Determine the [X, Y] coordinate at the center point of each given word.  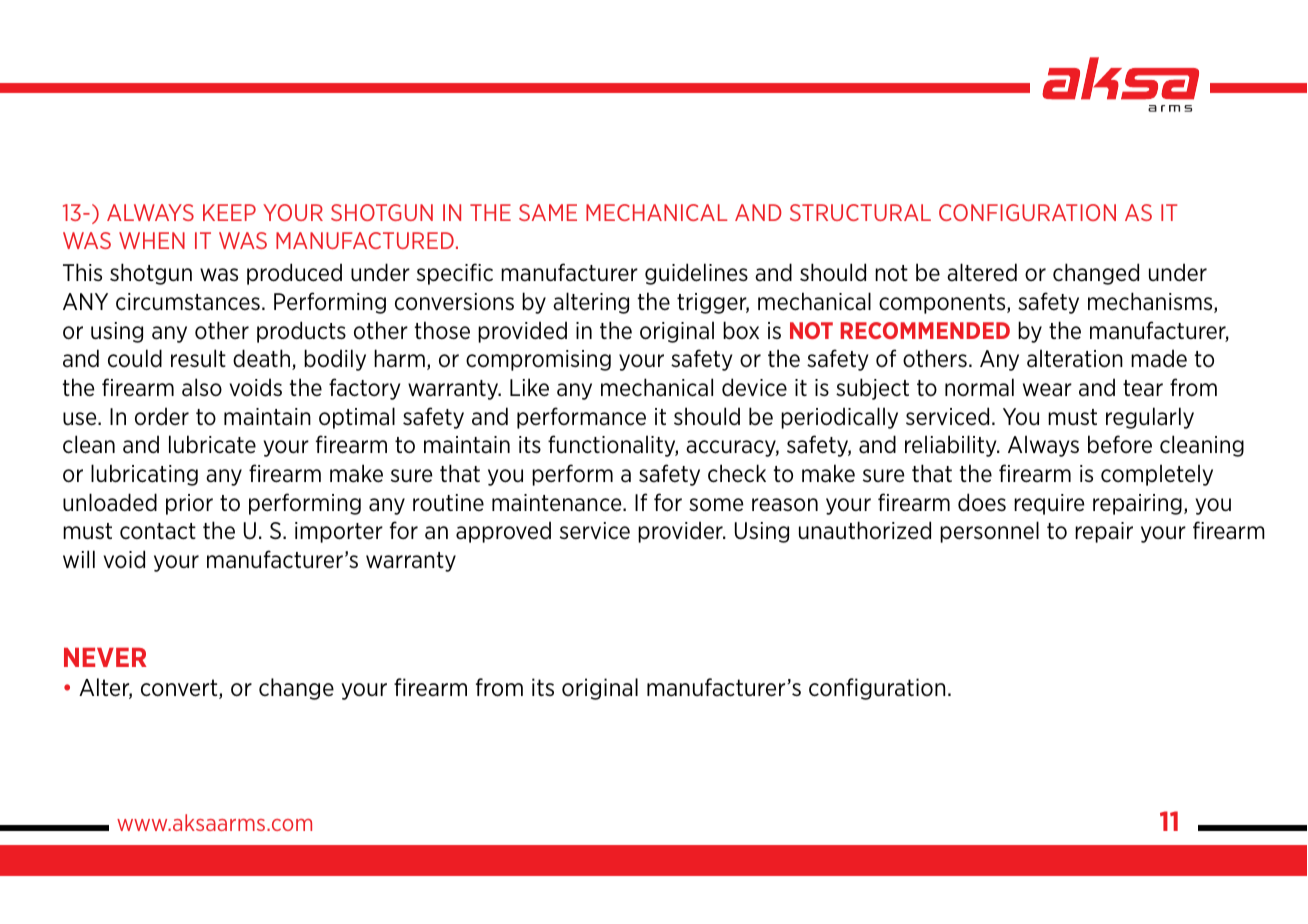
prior [189, 504]
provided [522, 332]
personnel [989, 532]
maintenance [558, 503]
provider [681, 532]
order [162, 416]
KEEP [229, 212]
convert [180, 689]
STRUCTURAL [860, 212]
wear [1047, 390]
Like [529, 387]
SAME [548, 212]
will [79, 559]
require [1049, 504]
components [943, 304]
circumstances [188, 302]
